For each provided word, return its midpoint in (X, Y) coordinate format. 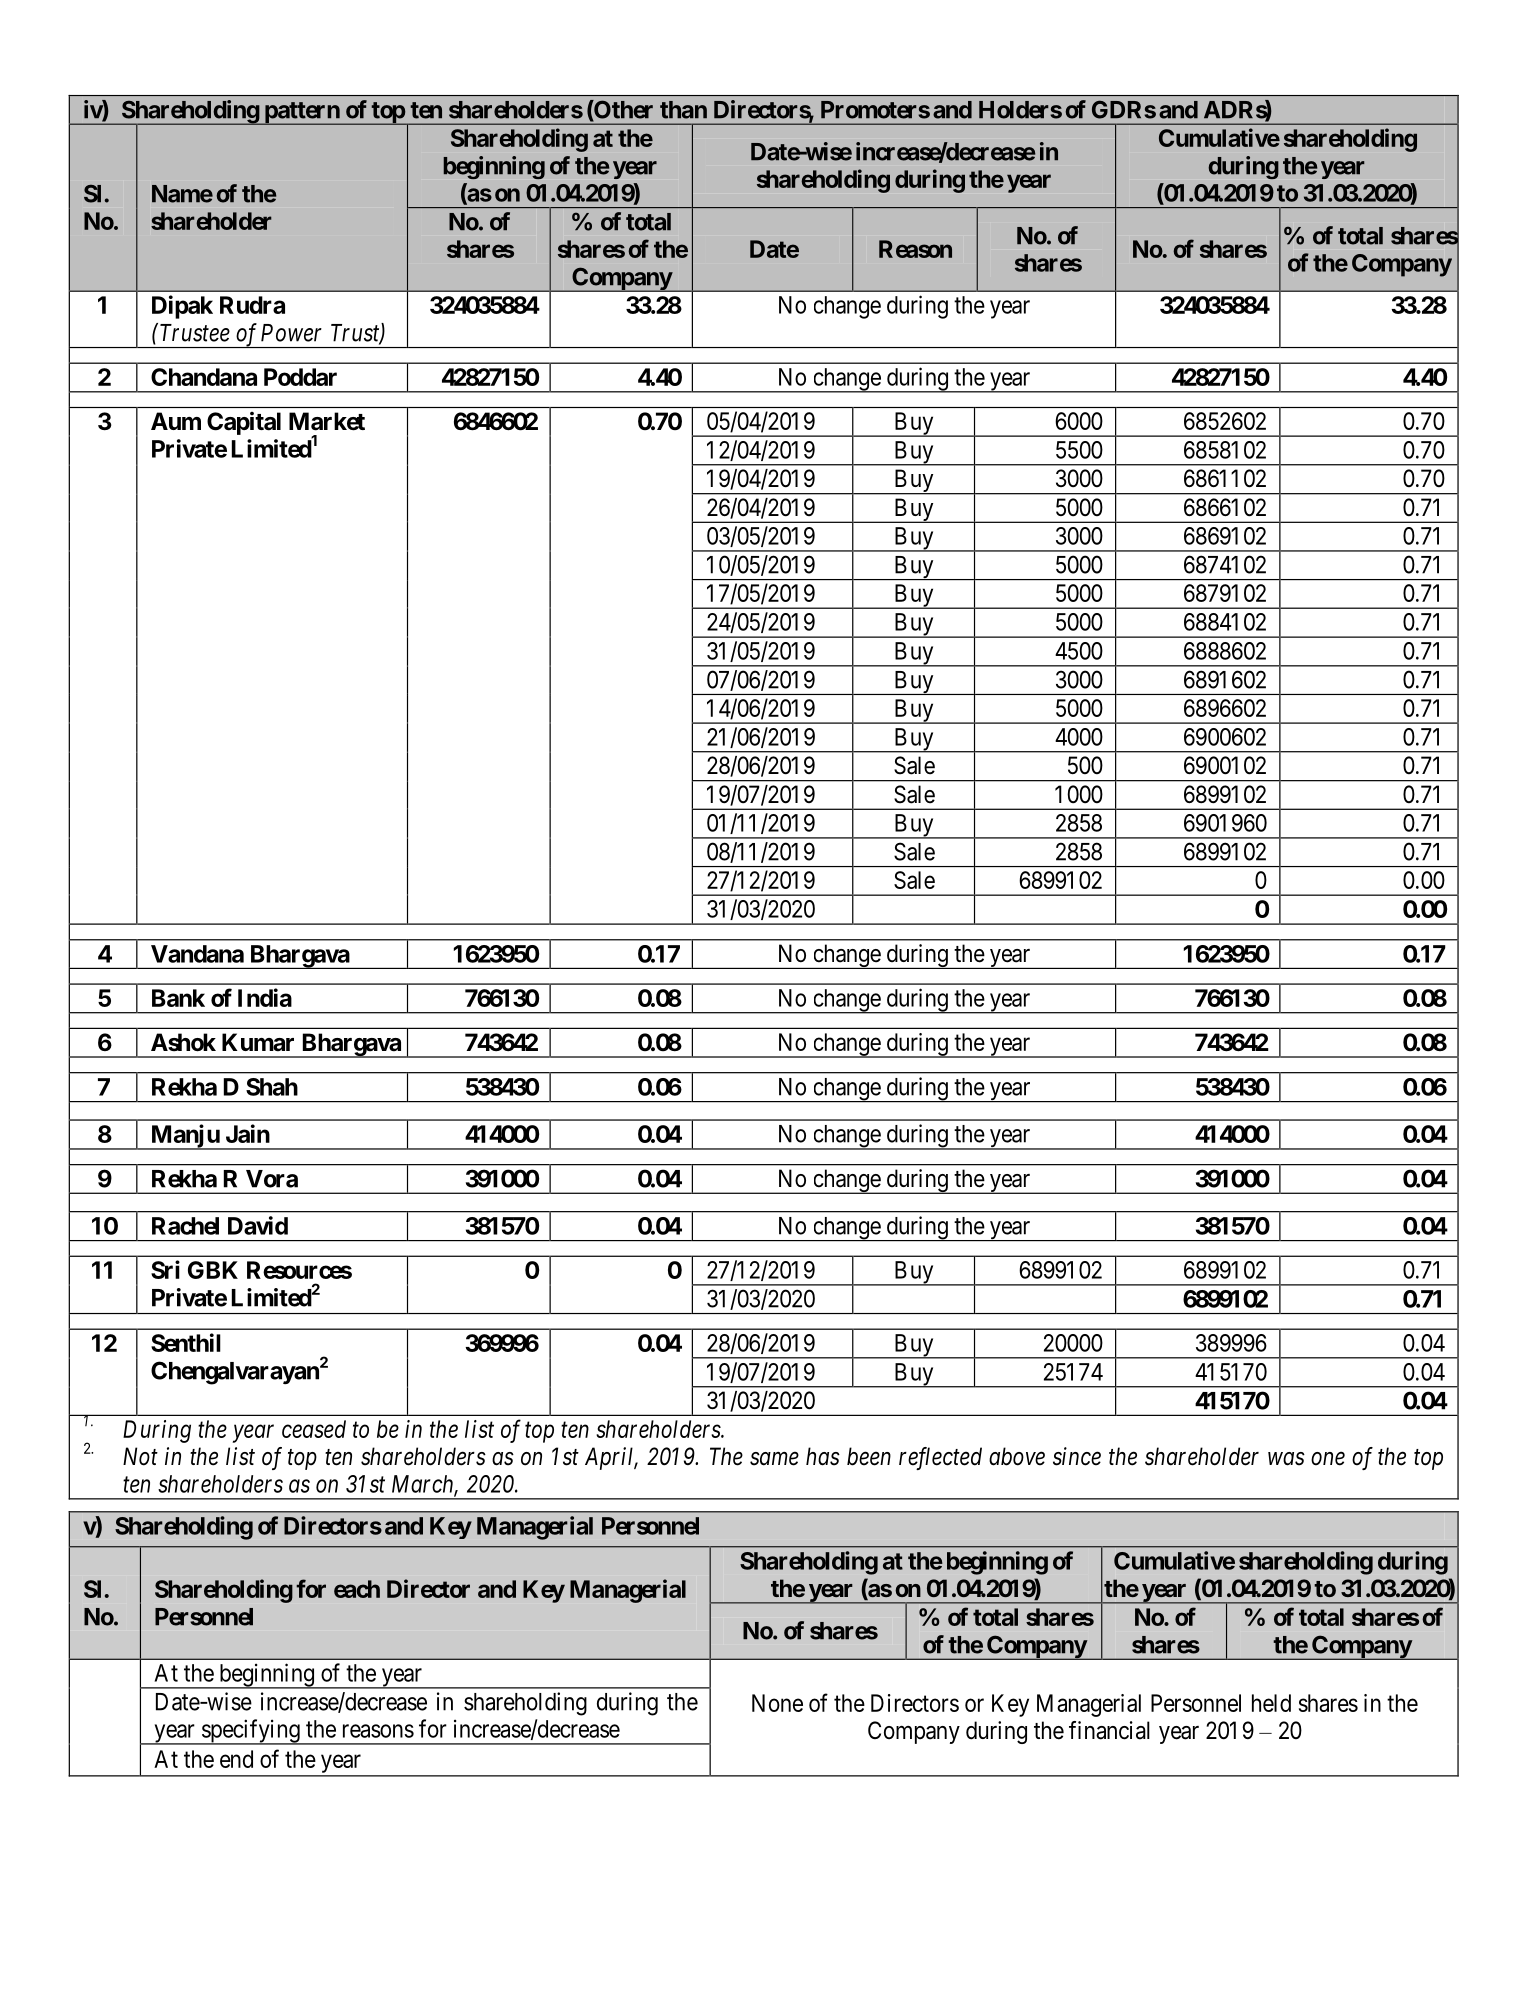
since (1077, 1456)
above (1017, 1456)
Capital (244, 423)
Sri (165, 1269)
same (774, 1459)
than (683, 110)
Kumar (258, 1042)
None (777, 1703)
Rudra (252, 305)
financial (1109, 1730)
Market (327, 421)
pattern (301, 113)
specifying (250, 1732)
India (265, 997)
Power (291, 333)
